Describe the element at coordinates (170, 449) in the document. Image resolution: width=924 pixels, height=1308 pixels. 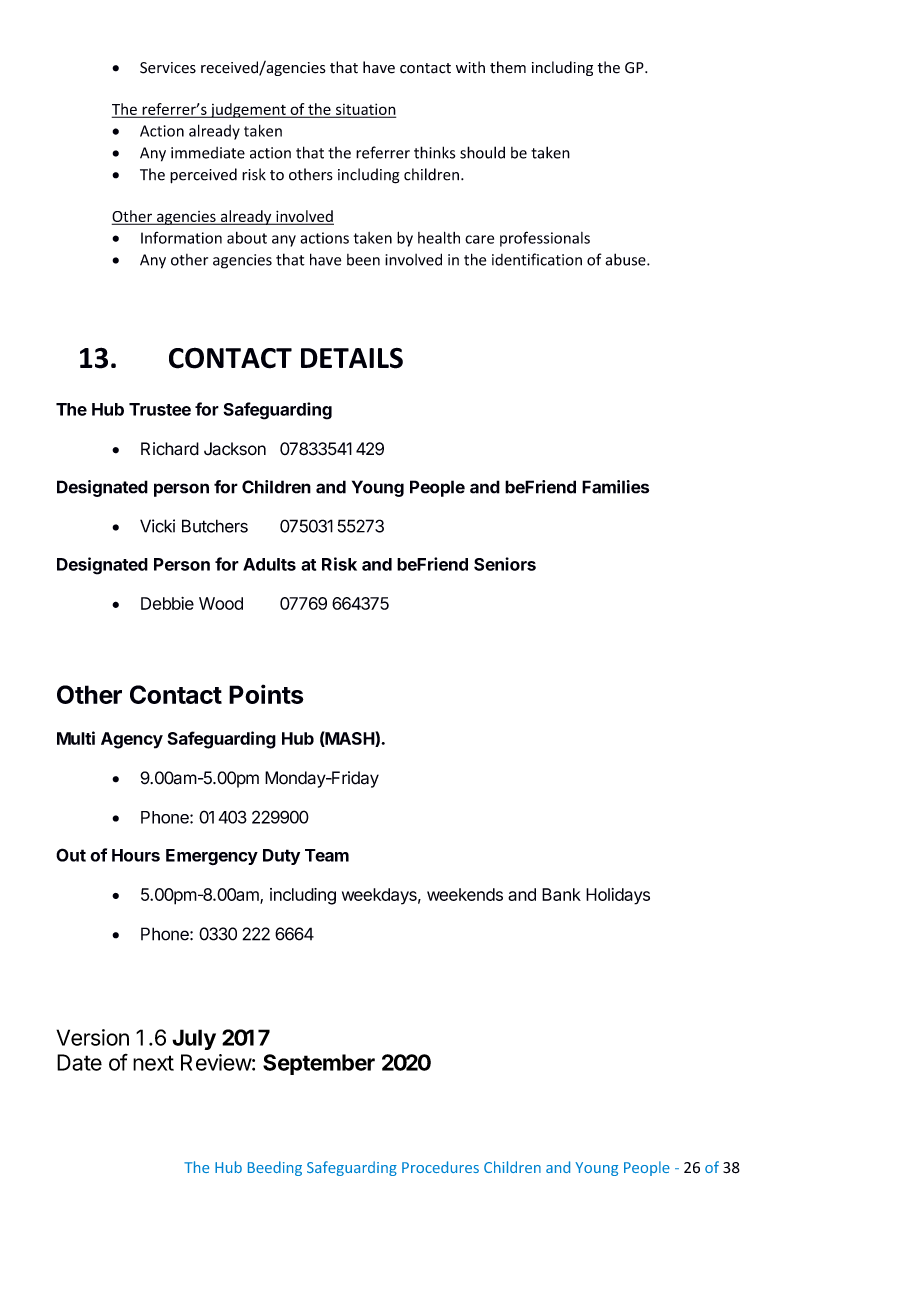
I see `Richard` at that location.
